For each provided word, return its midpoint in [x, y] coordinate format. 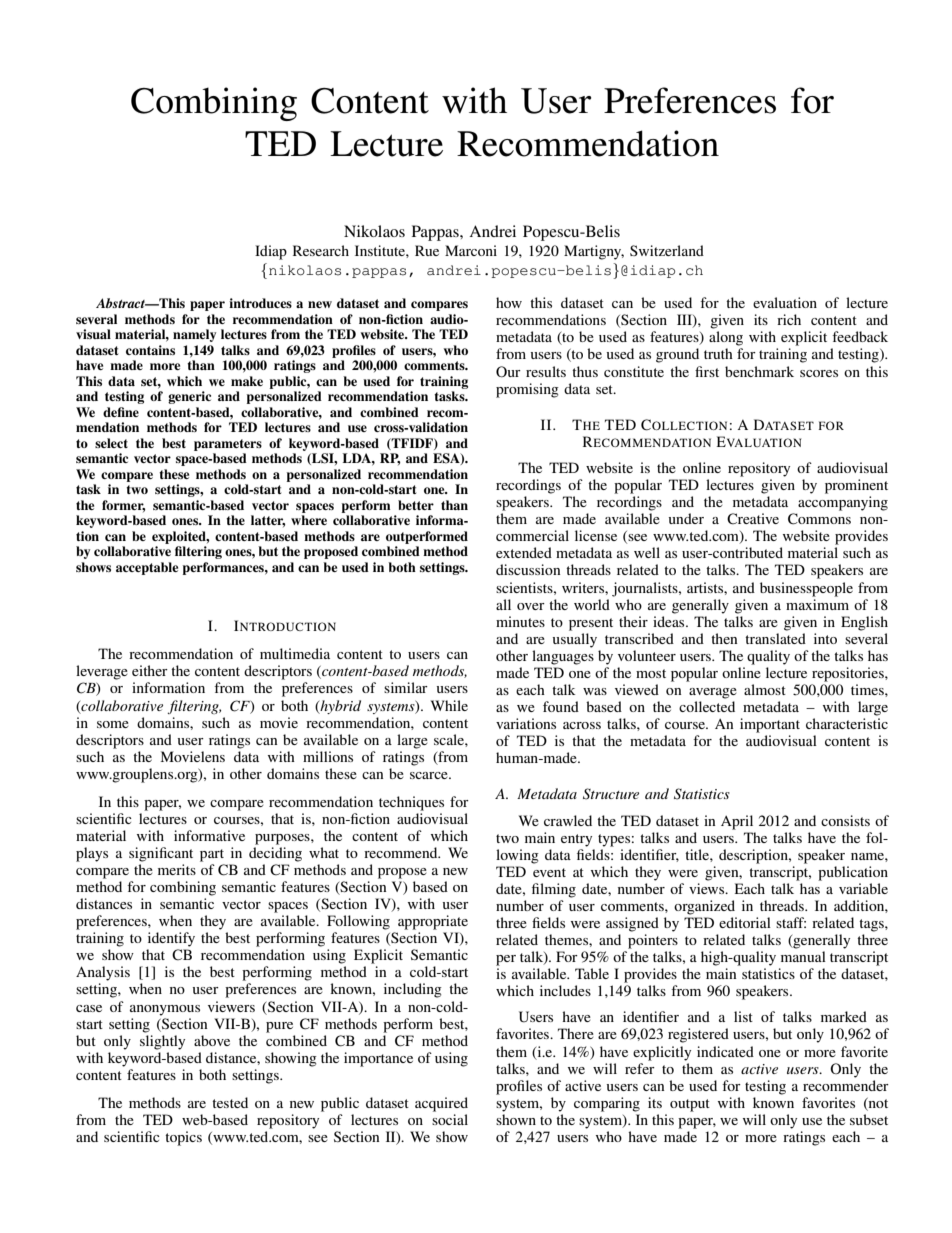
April [737, 822]
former [124, 506]
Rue [427, 250]
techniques [411, 803]
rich [789, 319]
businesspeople [806, 589]
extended [524, 552]
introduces [260, 303]
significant [161, 854]
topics [183, 1138]
